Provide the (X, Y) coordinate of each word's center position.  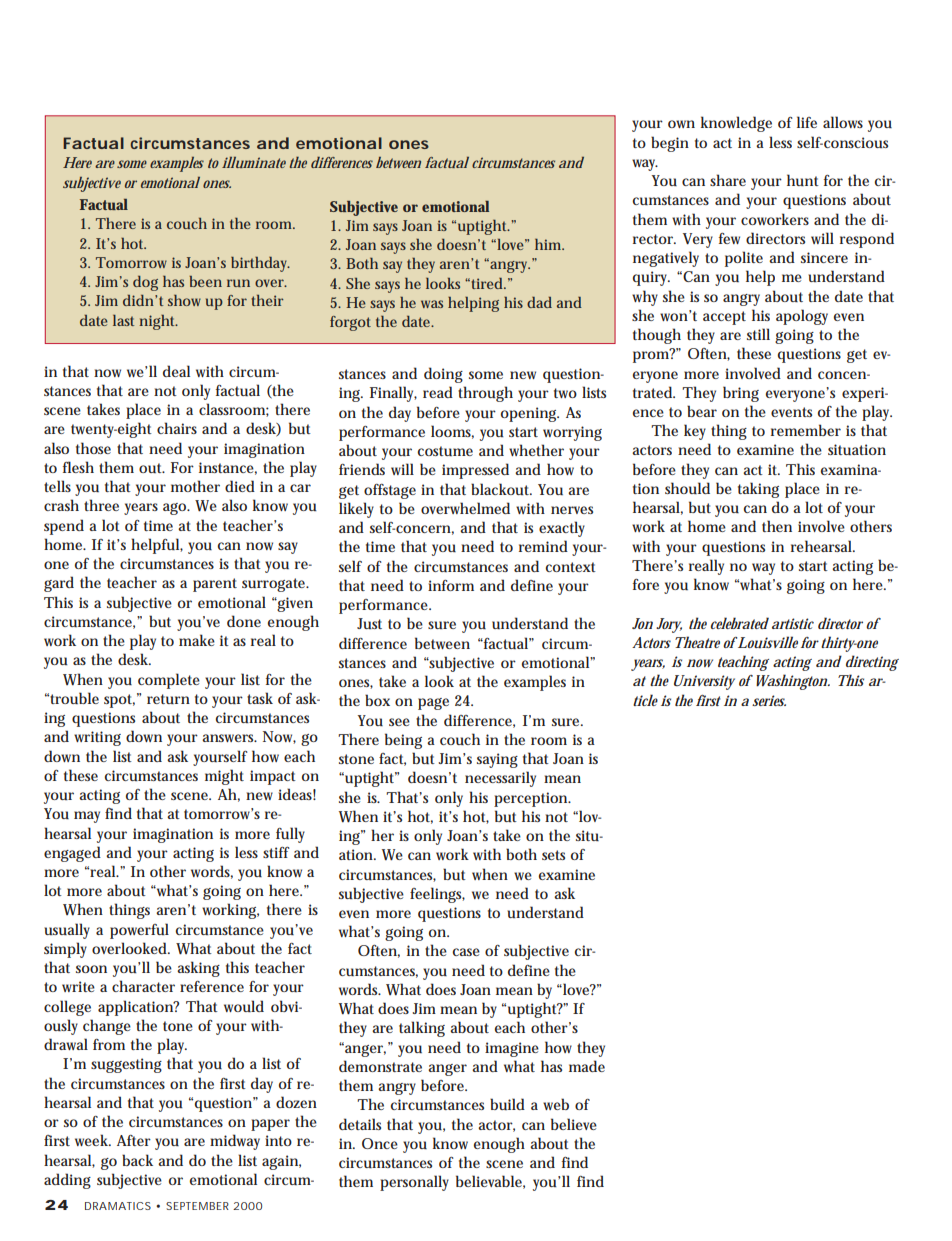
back (137, 1160)
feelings (437, 895)
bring (741, 394)
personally (414, 1183)
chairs (177, 428)
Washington (791, 682)
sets (553, 855)
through (485, 394)
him (549, 244)
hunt (803, 180)
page (433, 704)
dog (145, 283)
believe (574, 1124)
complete (169, 681)
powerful (139, 931)
